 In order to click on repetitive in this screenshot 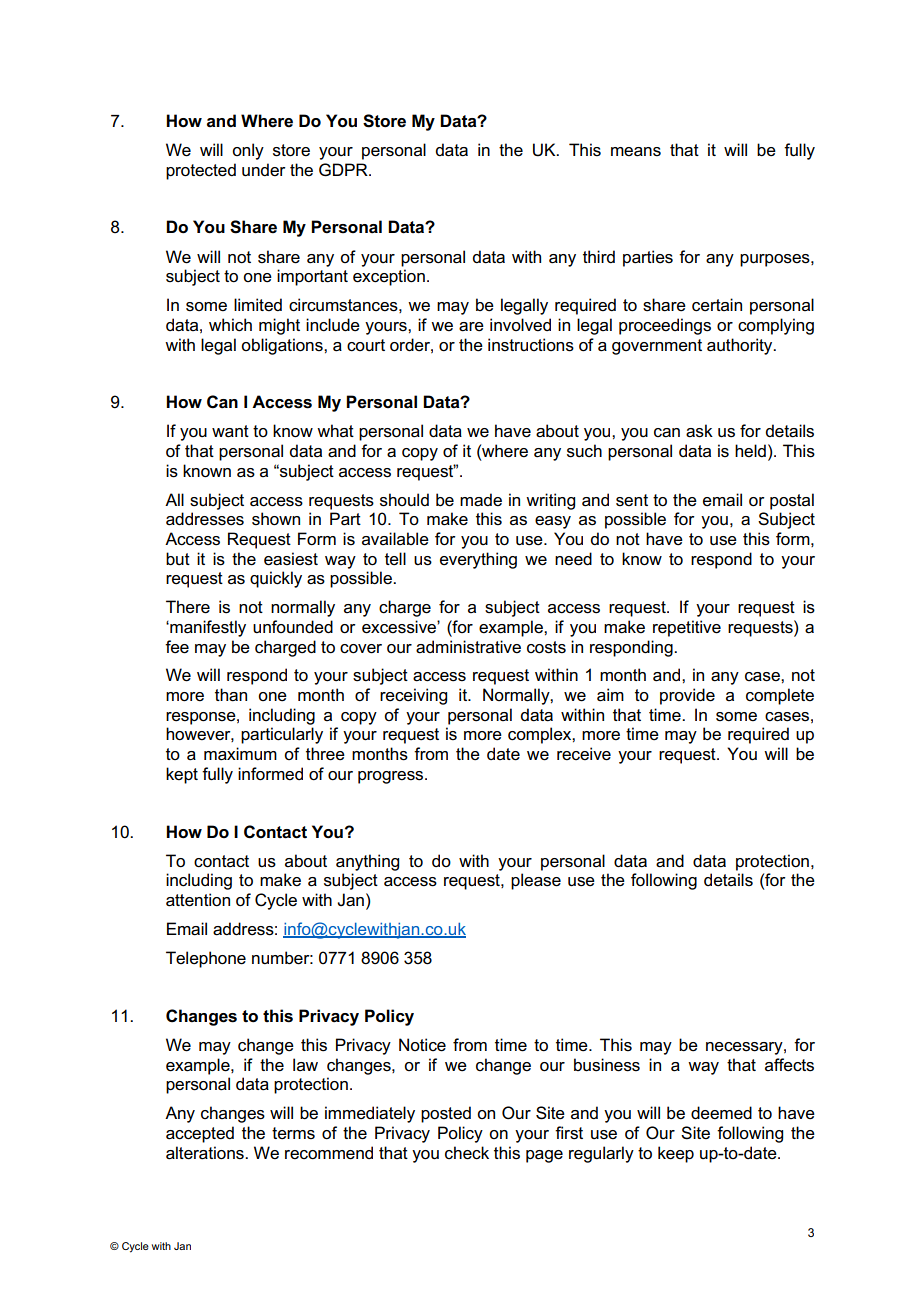, I will do `click(687, 628)`.
